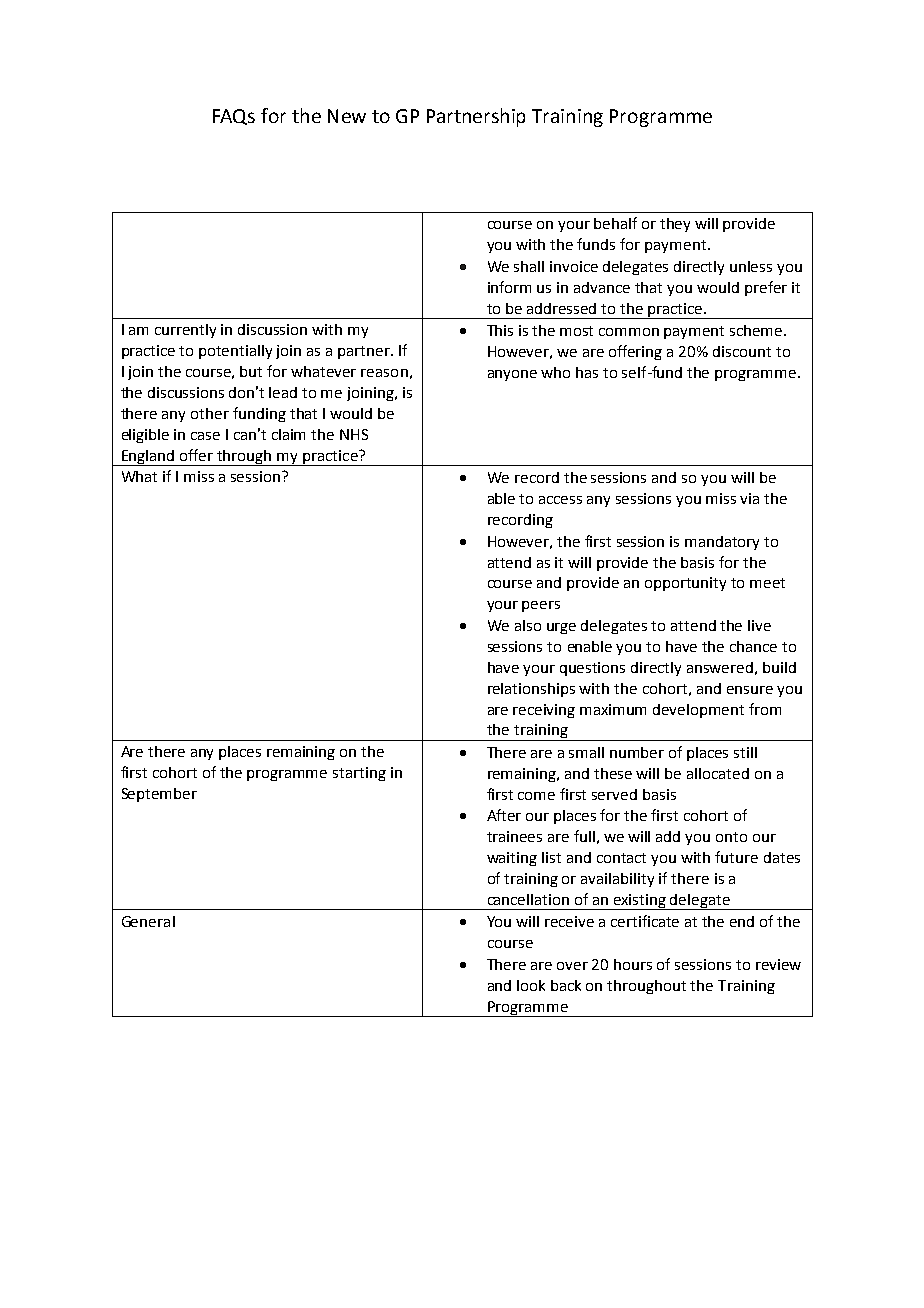 The image size is (924, 1308). Describe the element at coordinates (359, 774) in the image. I see `starting` at that location.
